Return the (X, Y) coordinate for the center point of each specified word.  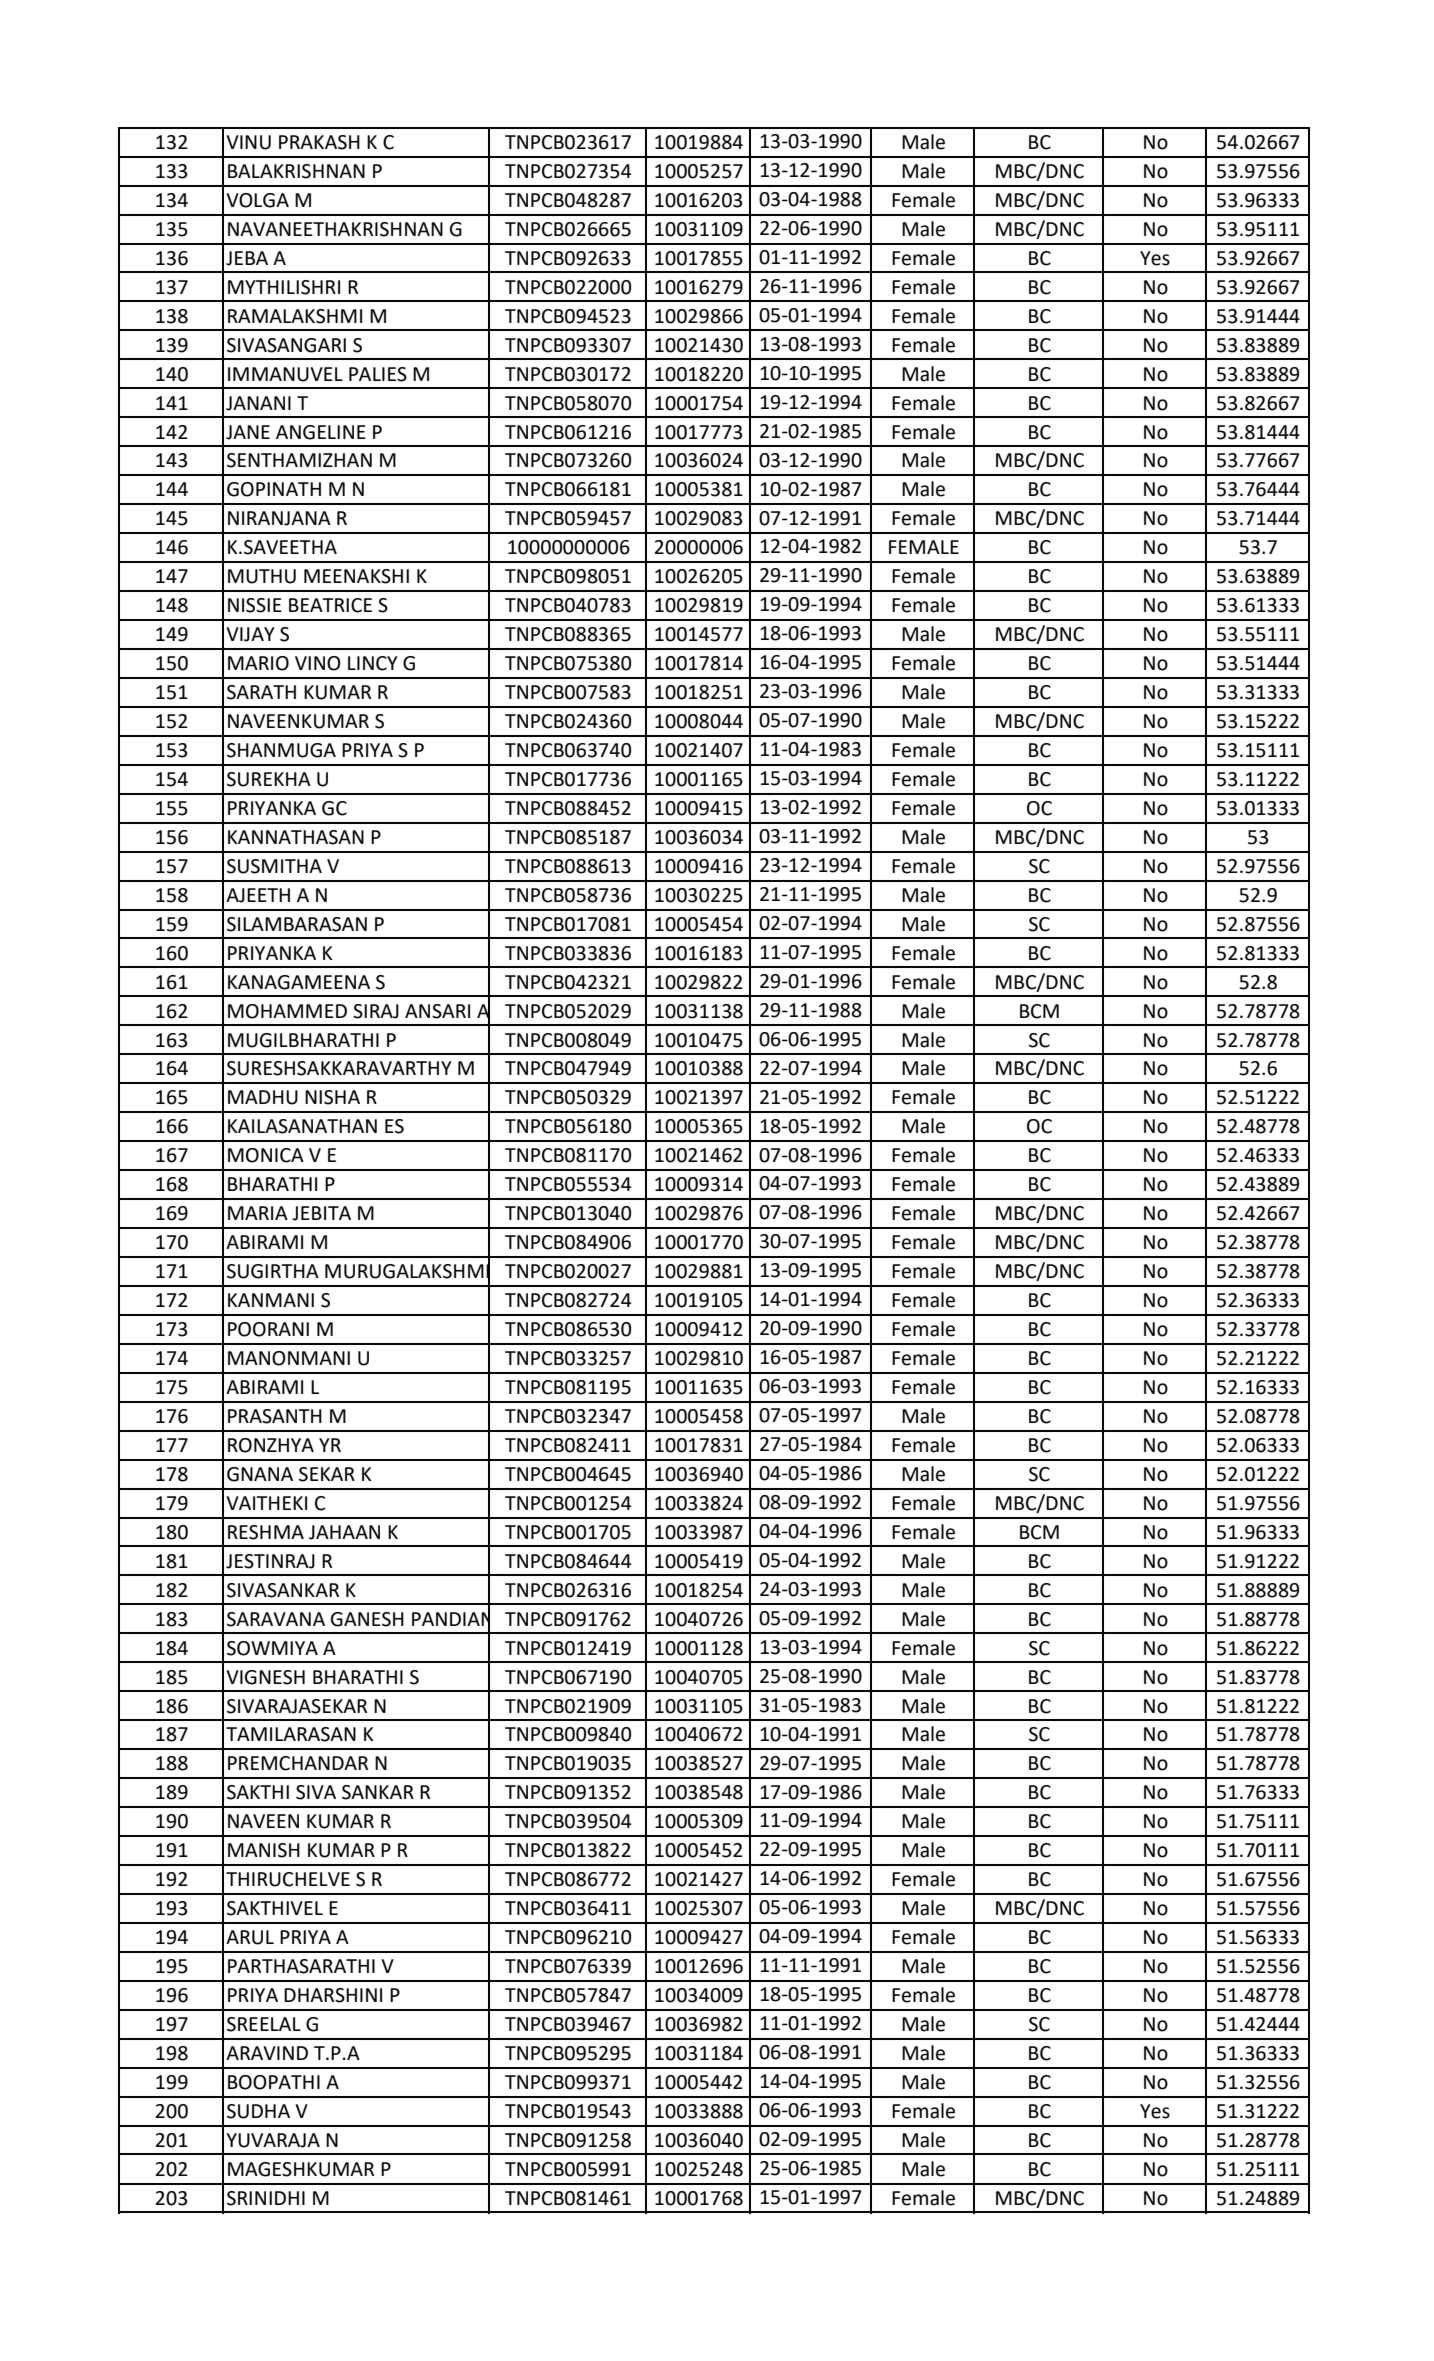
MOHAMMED (287, 1011)
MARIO (258, 663)
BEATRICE (330, 605)
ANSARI (437, 1011)
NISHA (332, 1097)
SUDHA (258, 2111)
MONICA (266, 1155)
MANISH (264, 1850)
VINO (318, 663)
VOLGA (257, 200)
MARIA (258, 1213)
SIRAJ (376, 1011)
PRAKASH (319, 142)
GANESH (367, 1619)
